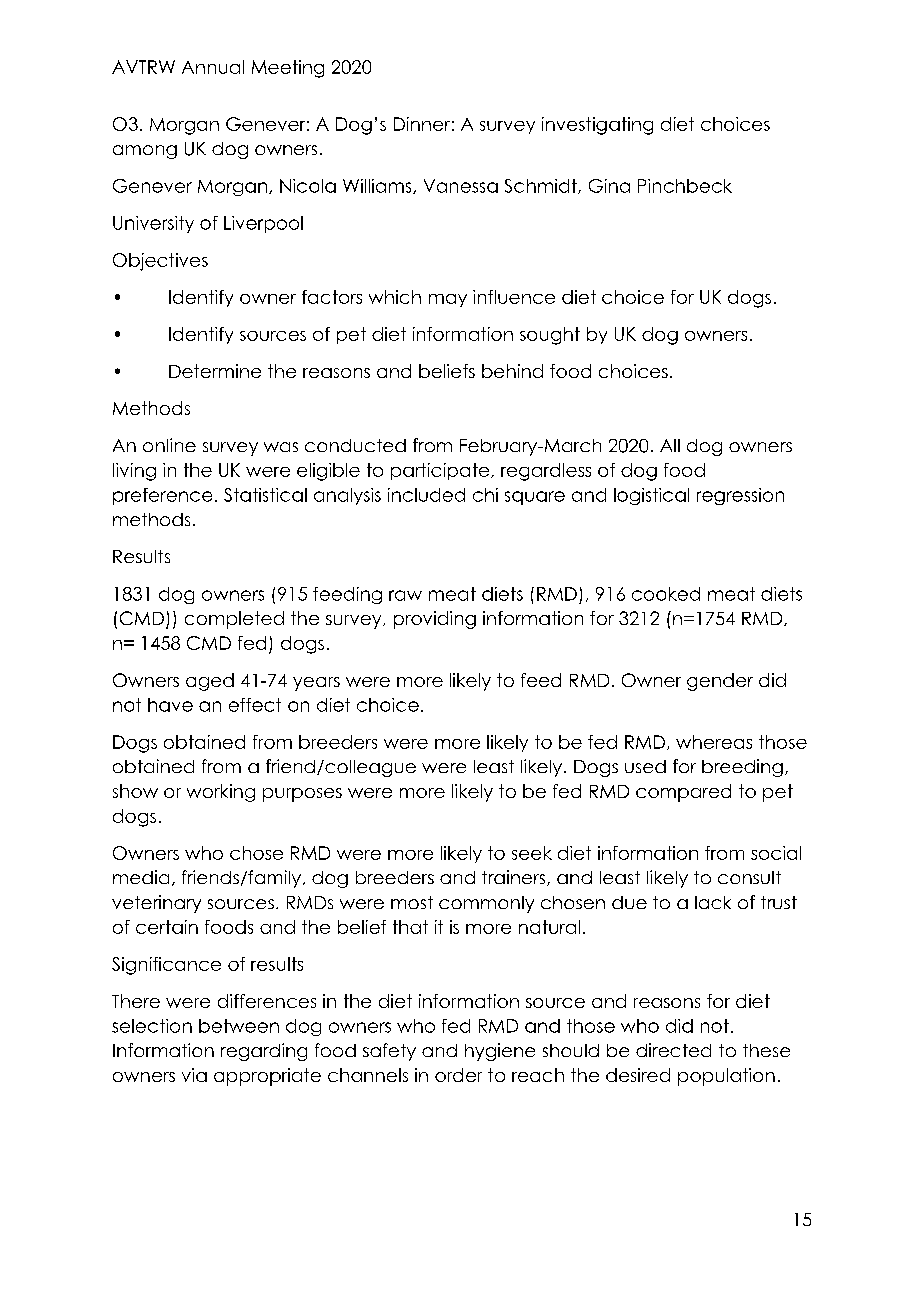 This page has width=924, height=1308. I want to click on Objectives, so click(160, 262).
